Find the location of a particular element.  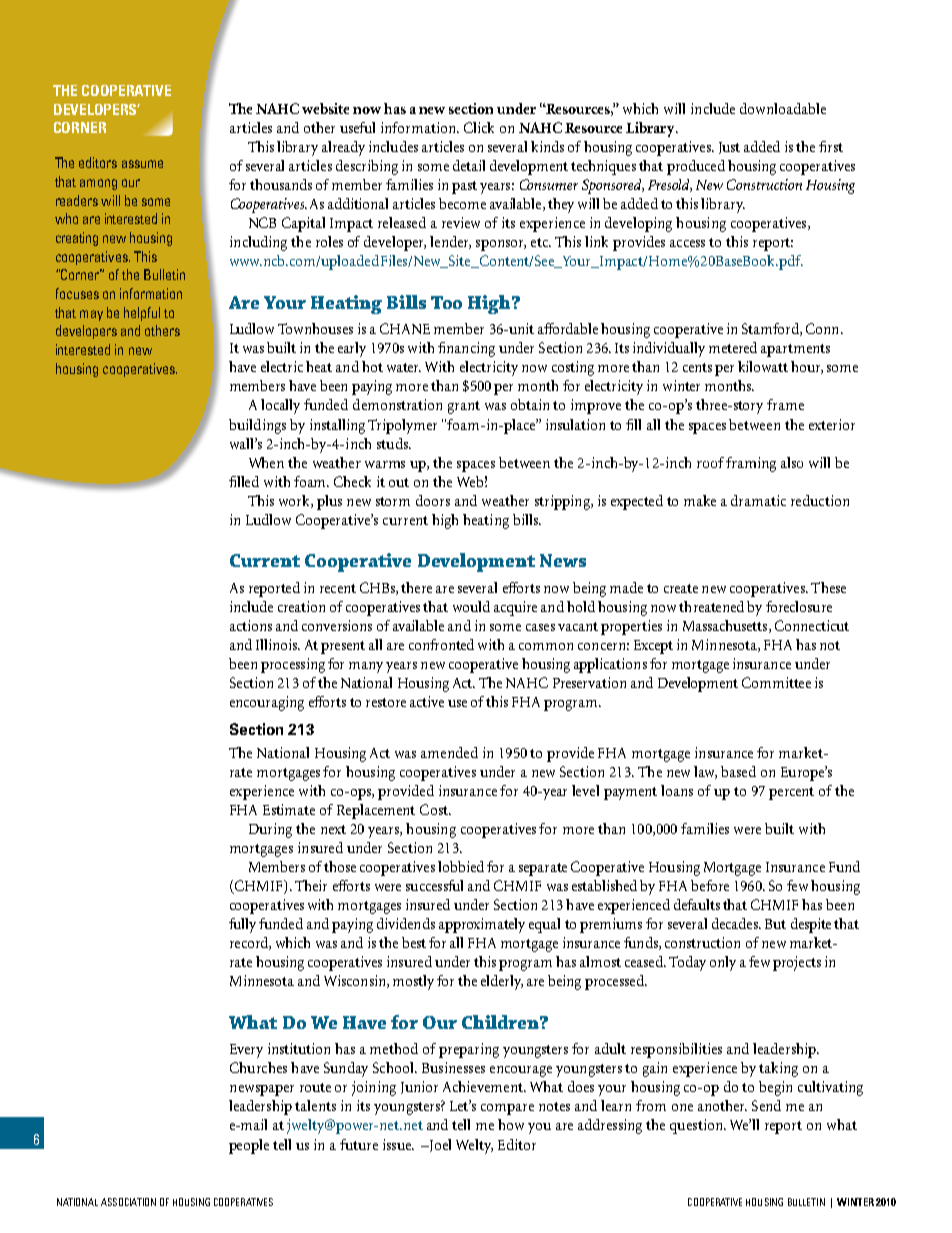

confronted is located at coordinates (441, 644).
